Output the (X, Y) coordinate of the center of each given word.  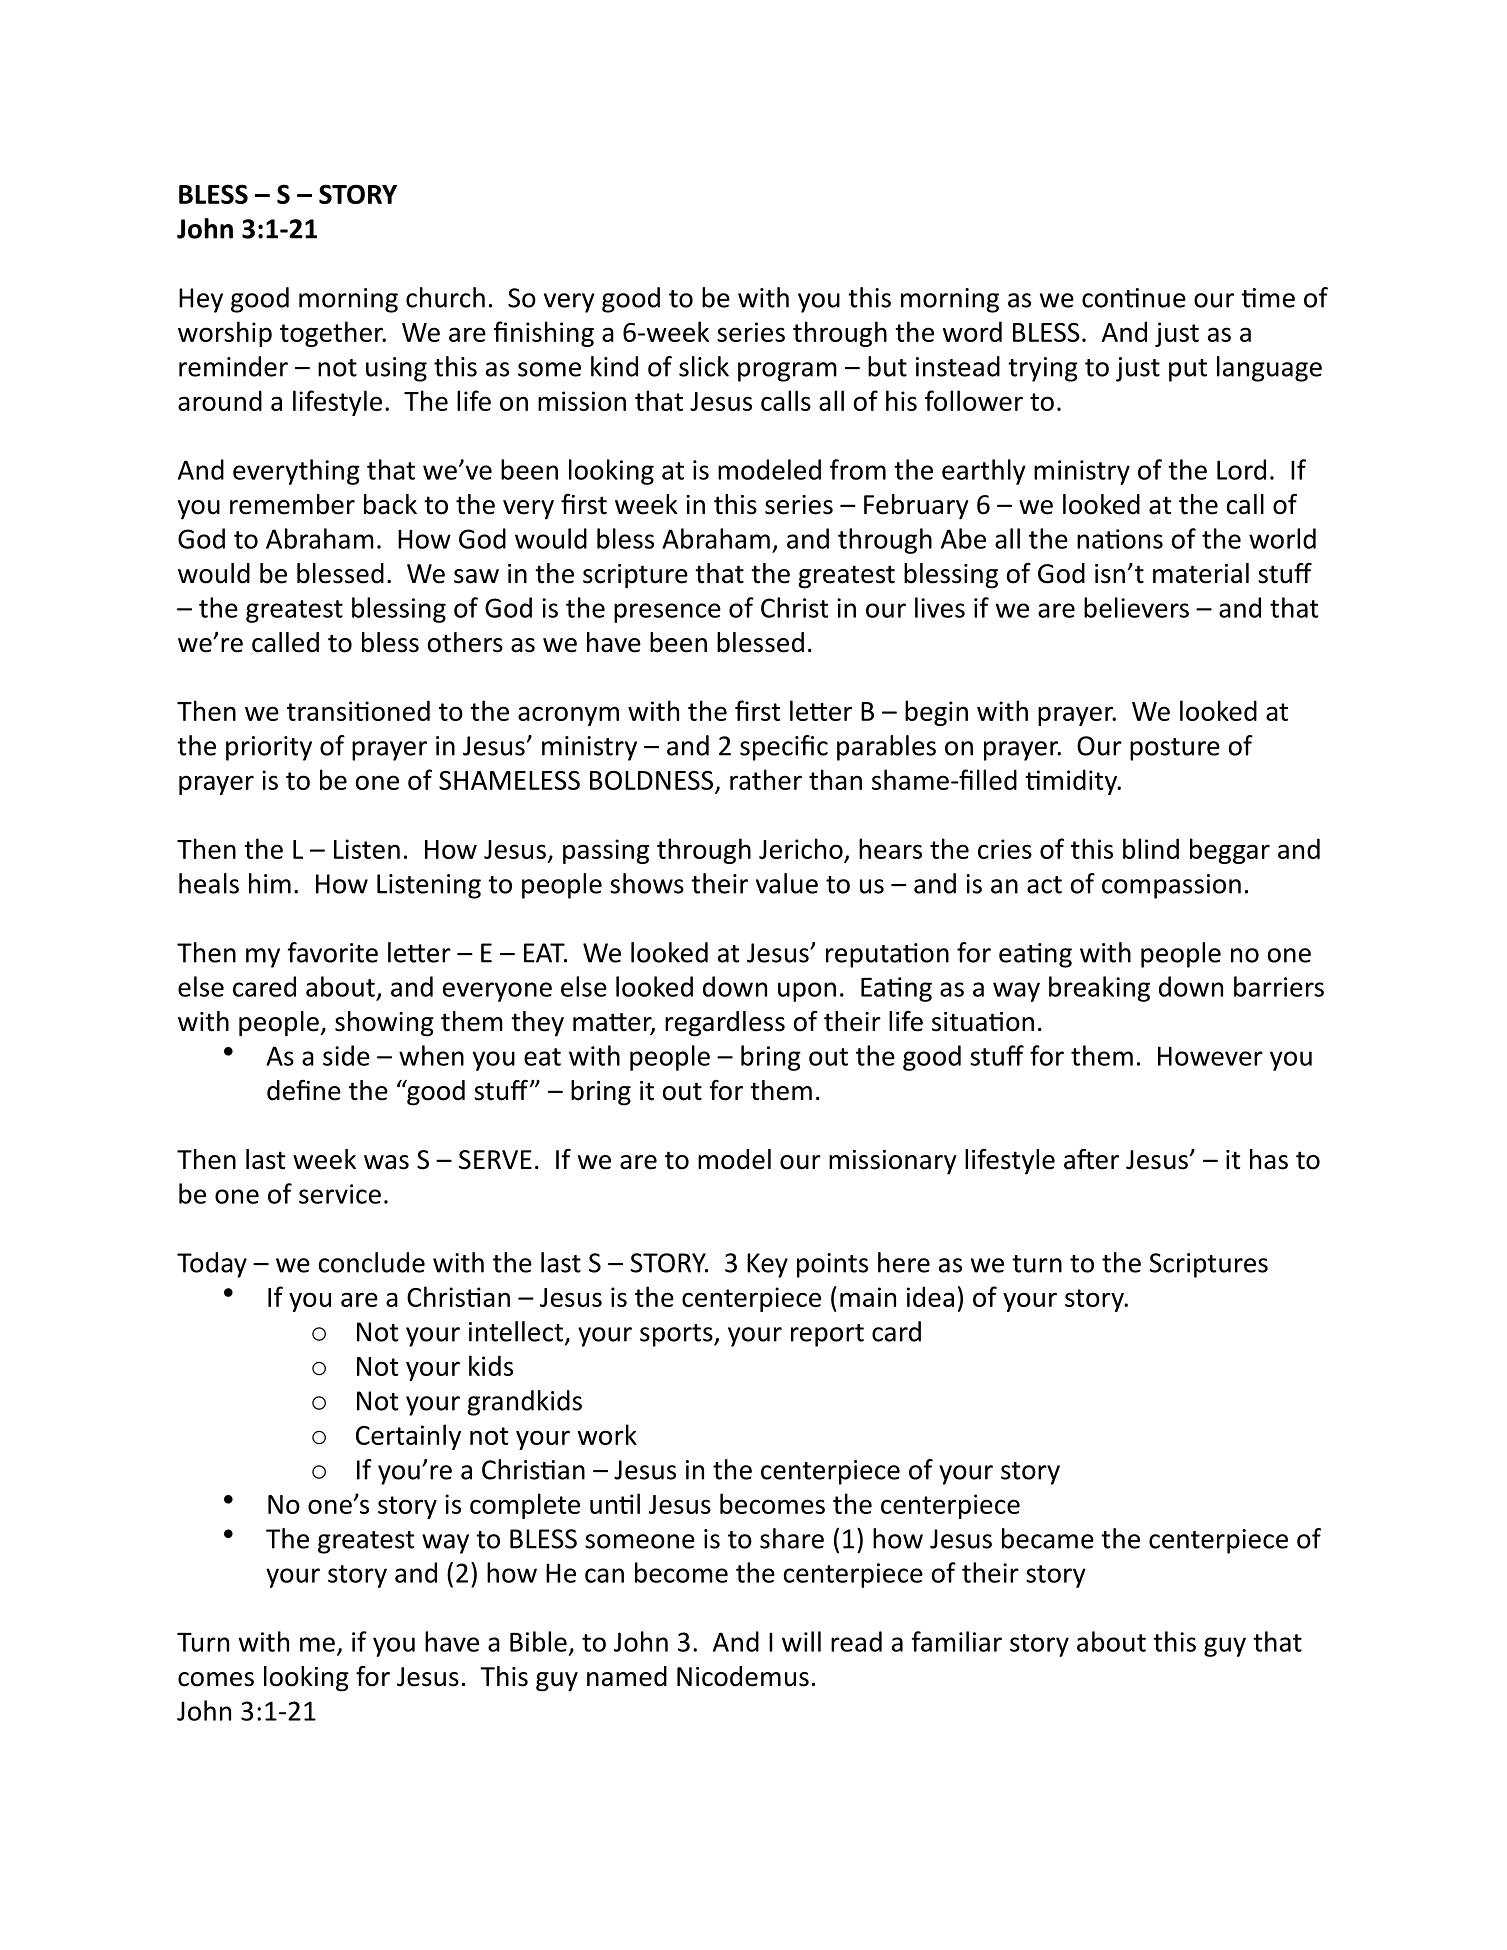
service (340, 1194)
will (801, 1641)
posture (1175, 749)
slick (704, 366)
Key (767, 1265)
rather (766, 779)
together (332, 334)
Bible (538, 1641)
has (1269, 1159)
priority (269, 748)
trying (1043, 369)
